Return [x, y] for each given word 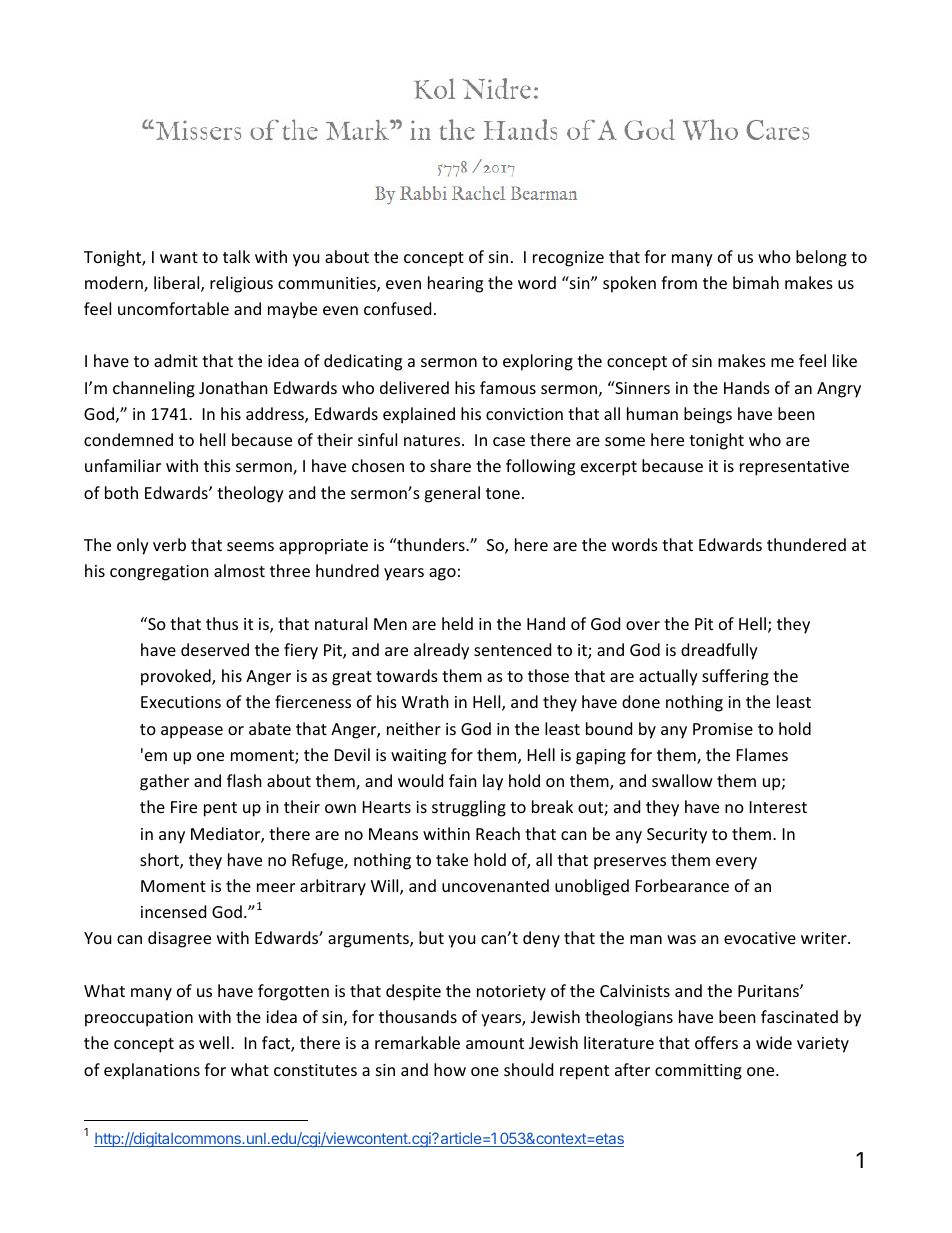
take [452, 859]
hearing [455, 284]
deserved [215, 649]
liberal [178, 284]
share [450, 465]
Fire [184, 807]
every [736, 863]
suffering [735, 677]
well [214, 1042]
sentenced [512, 649]
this [217, 465]
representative [794, 468]
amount [495, 1043]
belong [821, 258]
